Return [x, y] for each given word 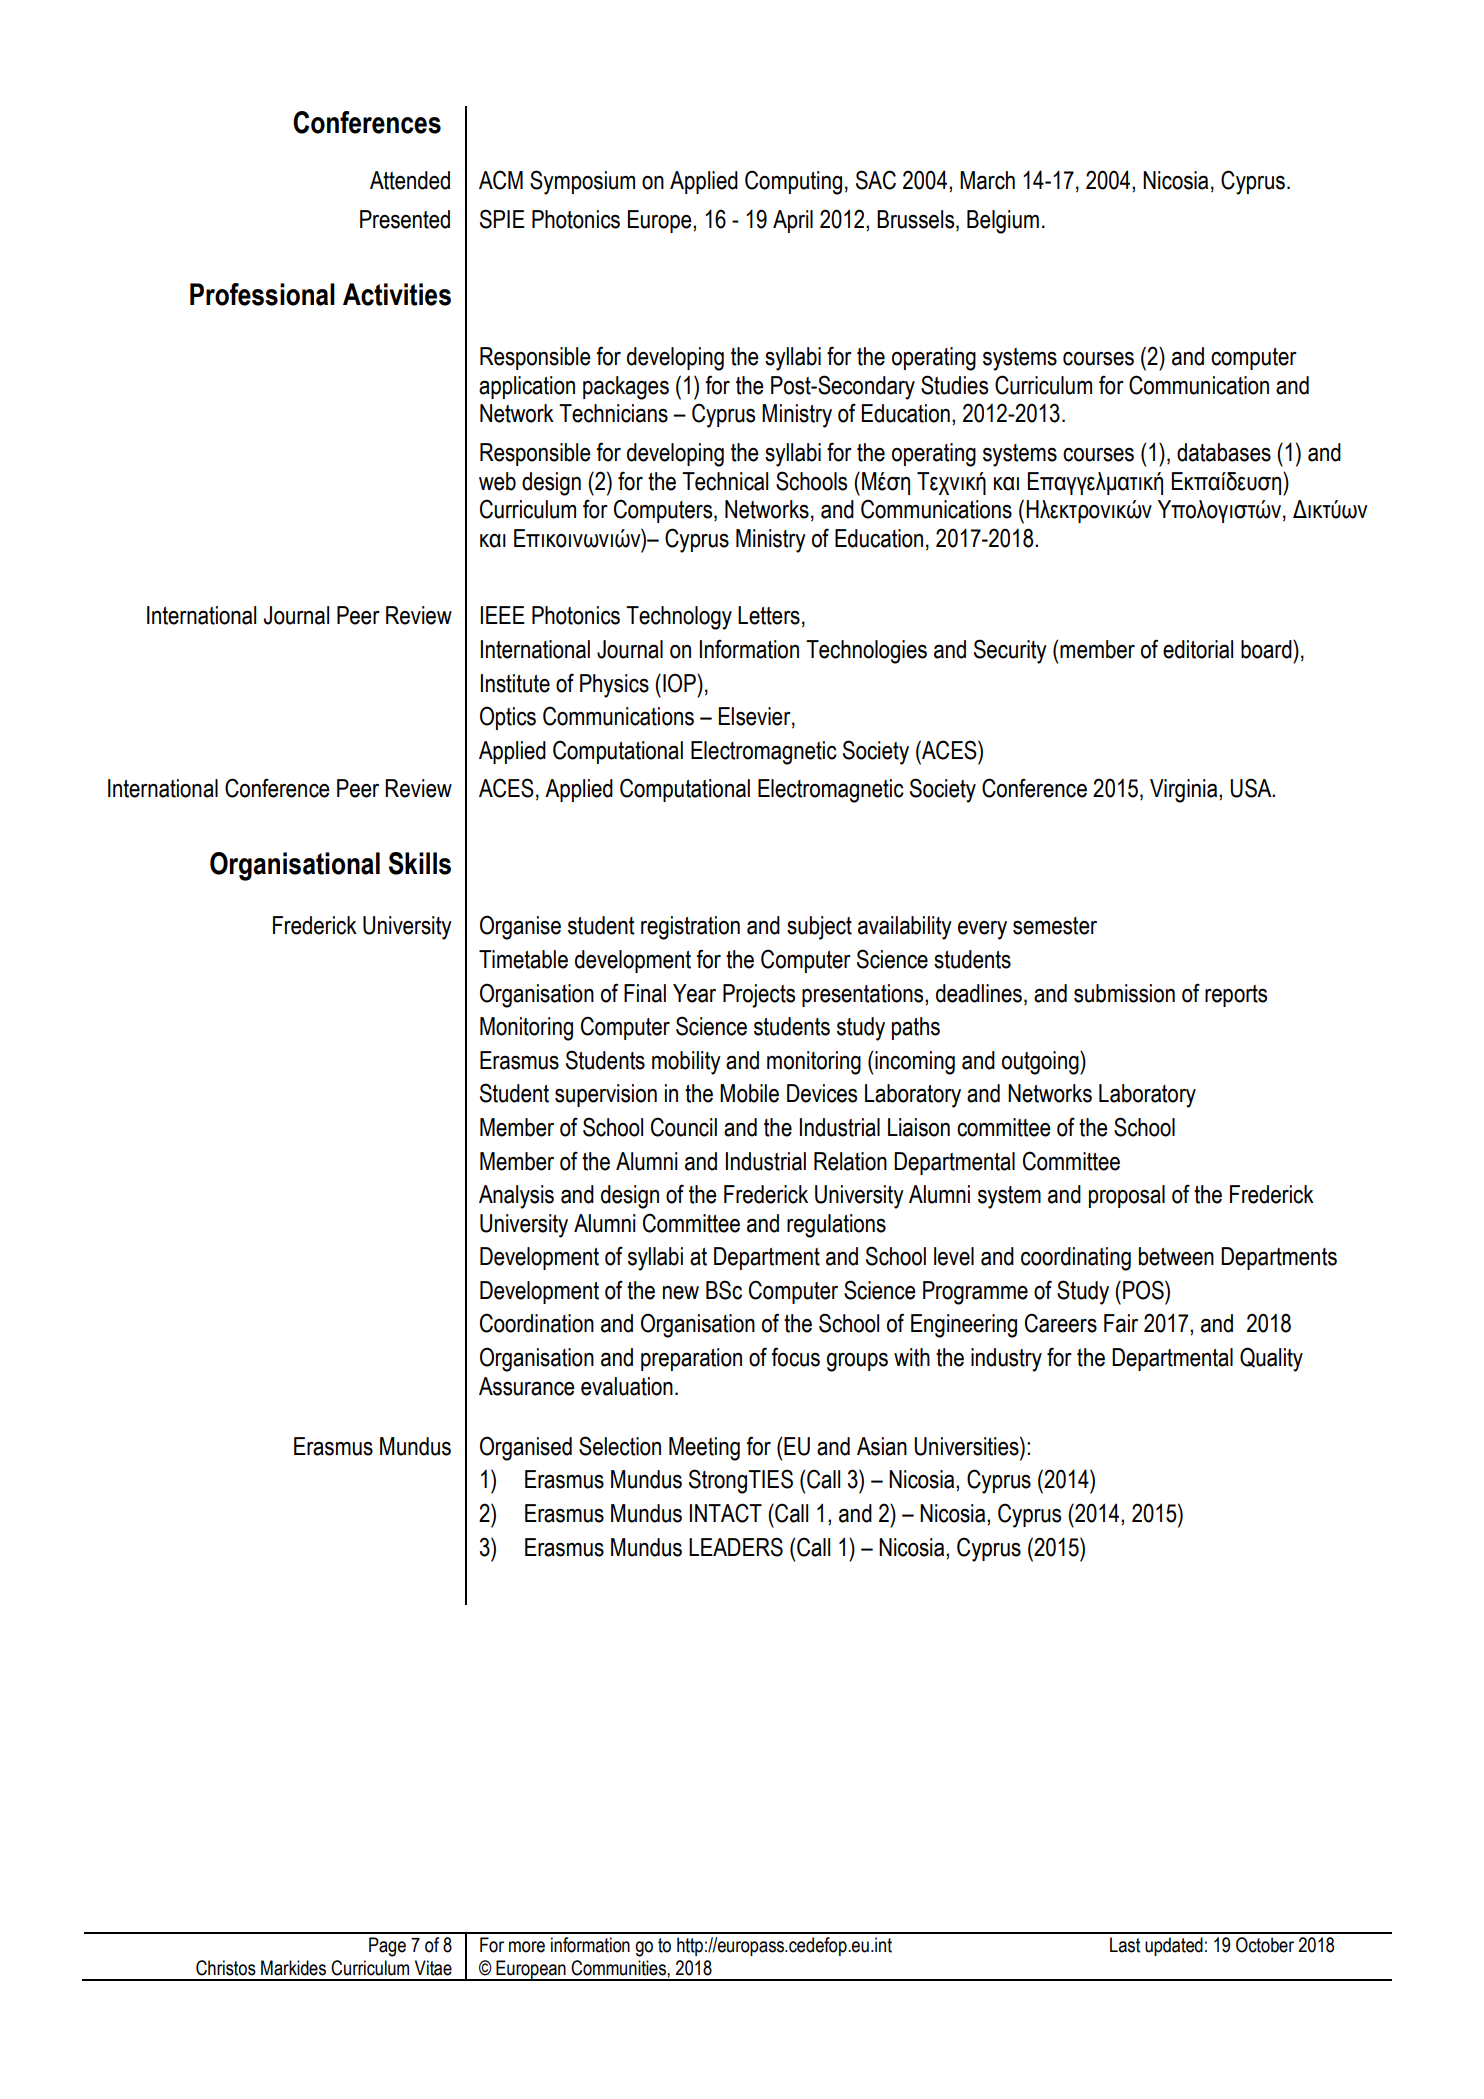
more [527, 1947]
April [793, 221]
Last [1125, 1945]
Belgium [1003, 222]
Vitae [433, 1968]
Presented [405, 219]
